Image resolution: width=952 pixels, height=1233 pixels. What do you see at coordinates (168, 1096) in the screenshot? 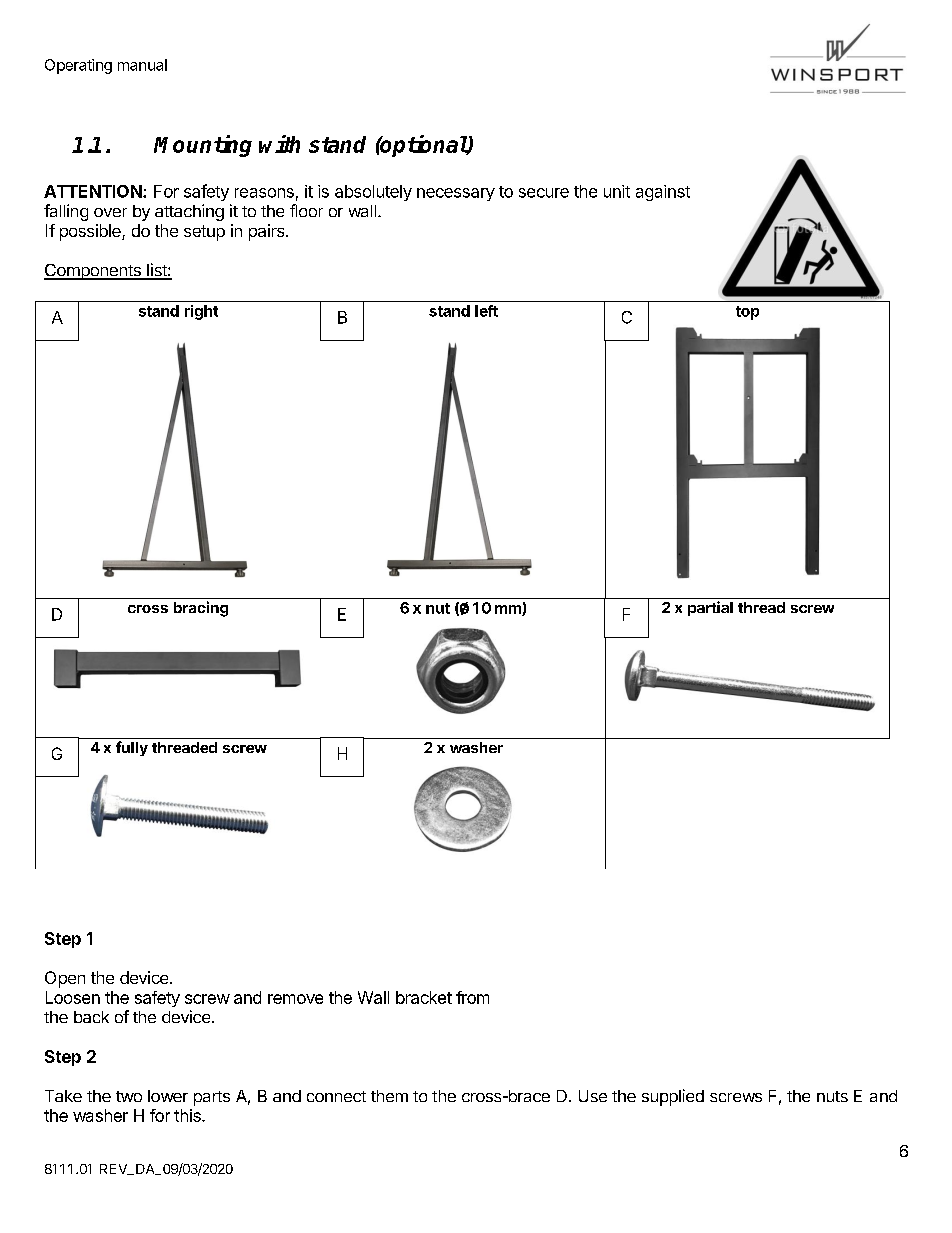
I see `lower` at bounding box center [168, 1096].
